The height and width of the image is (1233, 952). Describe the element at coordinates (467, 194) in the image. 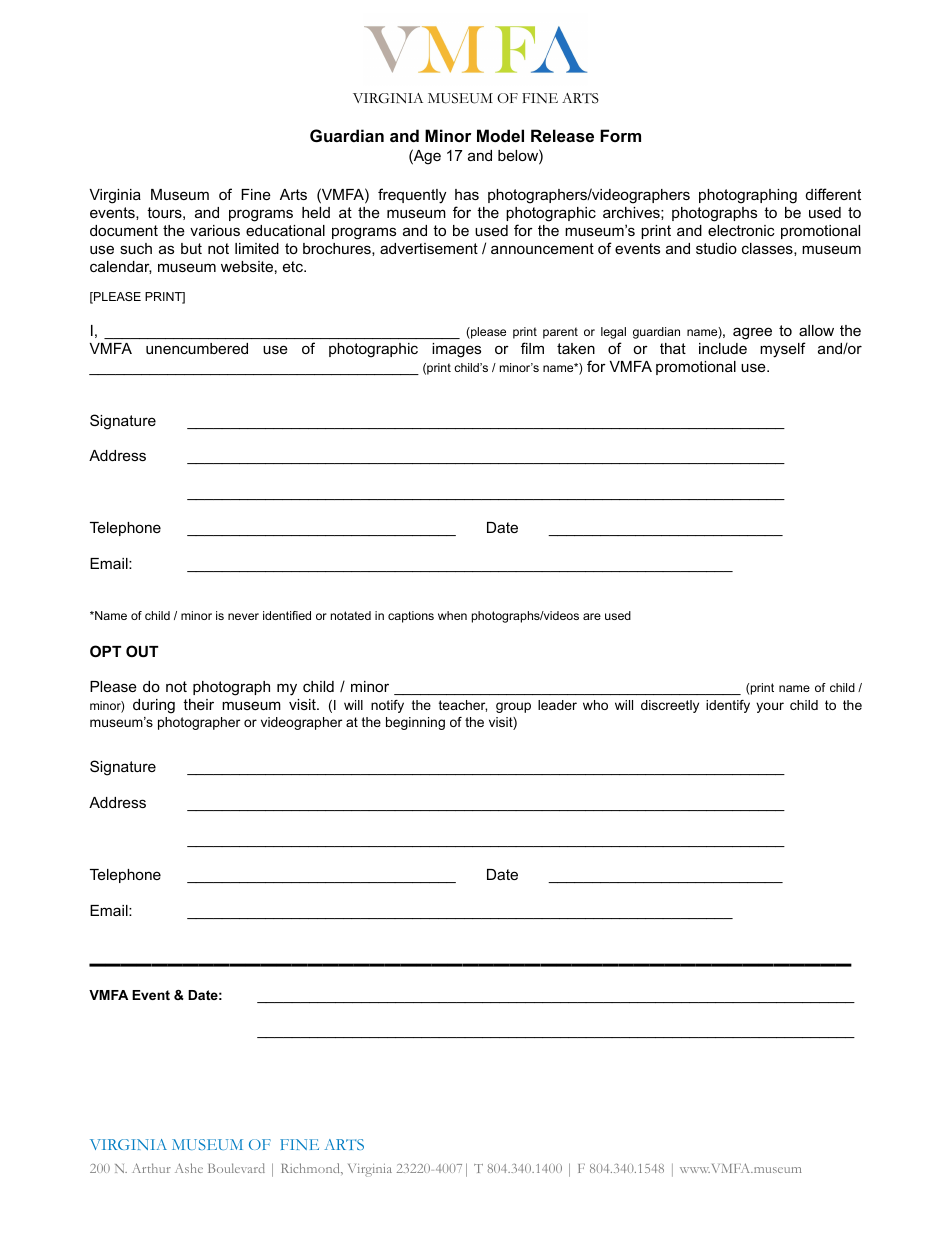

I see `has` at that location.
